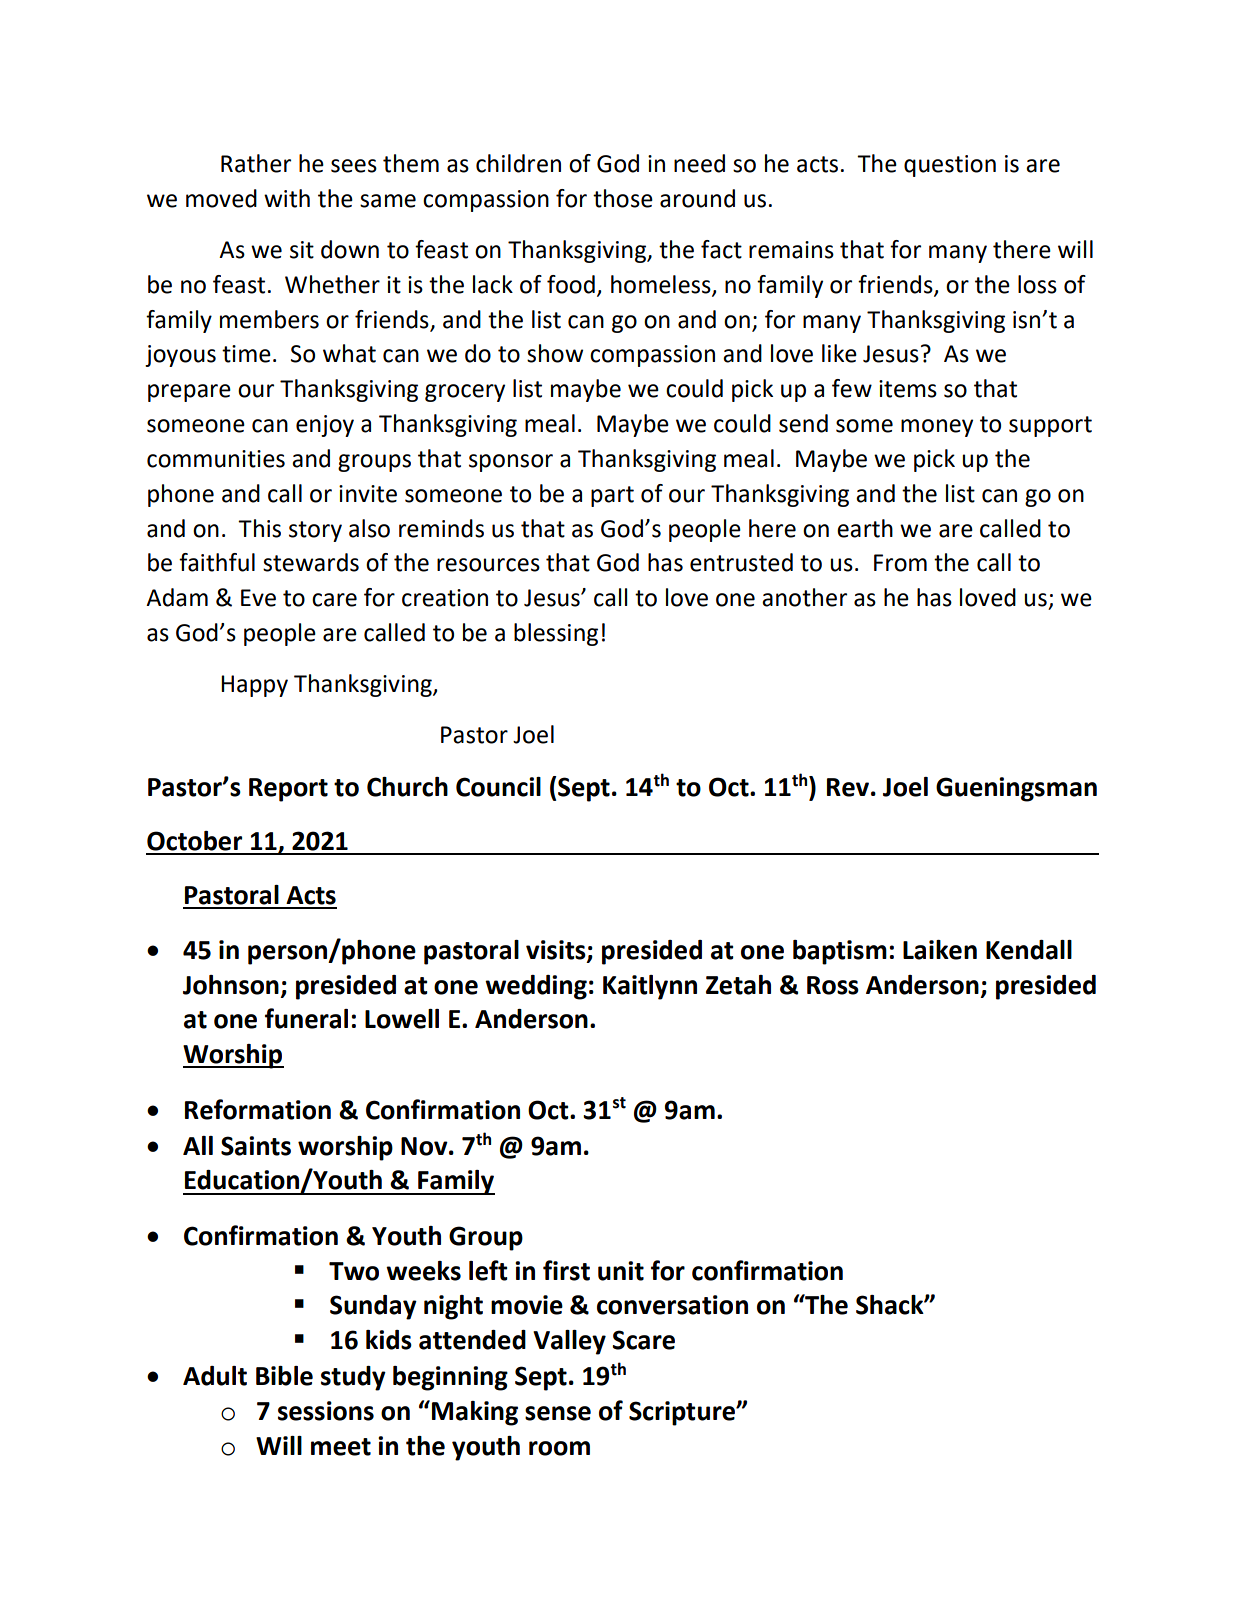 The image size is (1245, 1611). What do you see at coordinates (950, 166) in the screenshot?
I see `question` at bounding box center [950, 166].
